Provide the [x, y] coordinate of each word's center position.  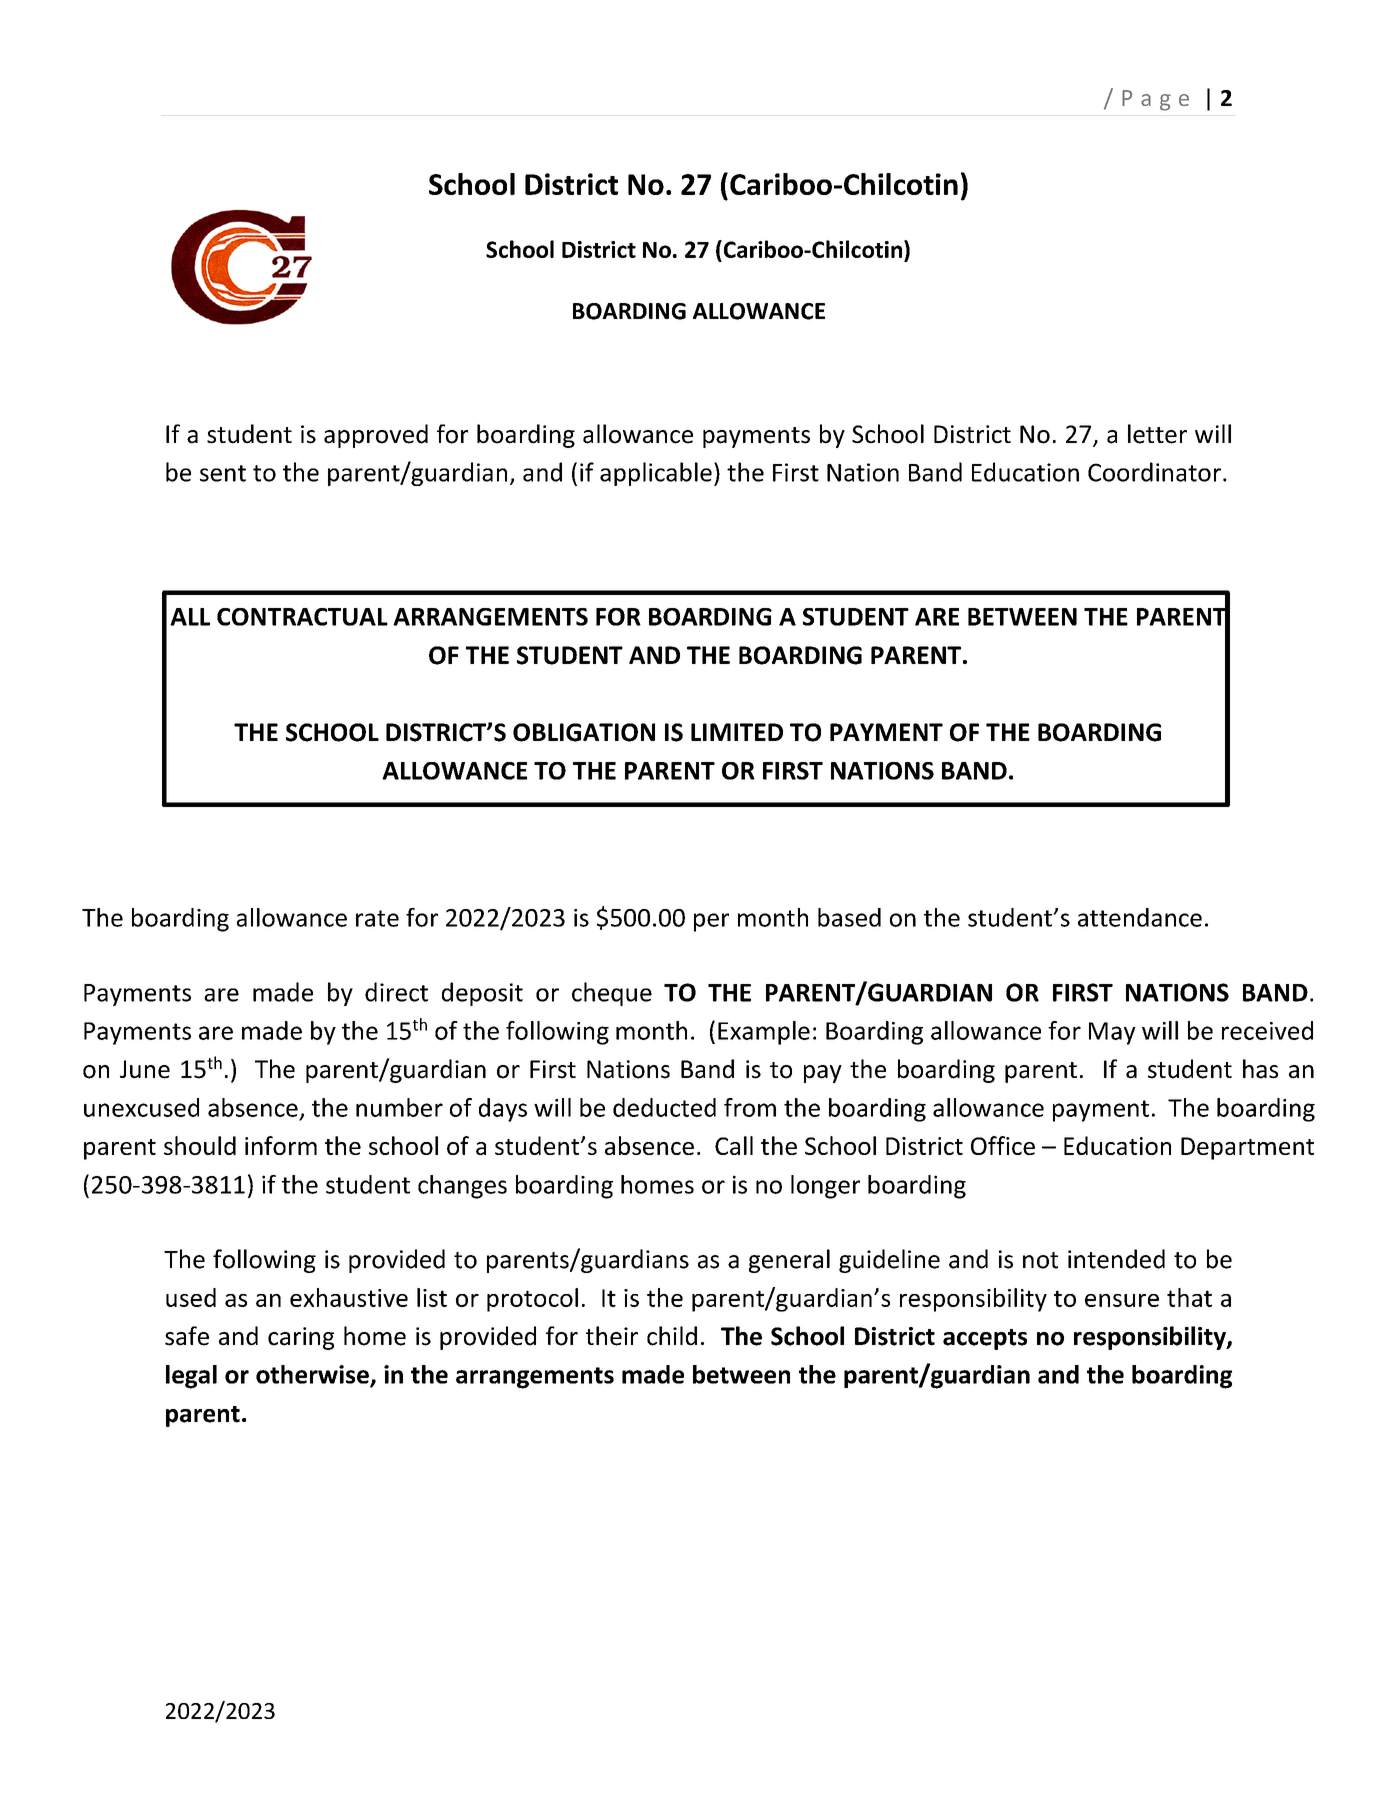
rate [377, 918]
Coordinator [1154, 472]
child [672, 1336]
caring [301, 1338]
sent [223, 473]
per [711, 922]
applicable [656, 474]
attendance [1140, 917]
